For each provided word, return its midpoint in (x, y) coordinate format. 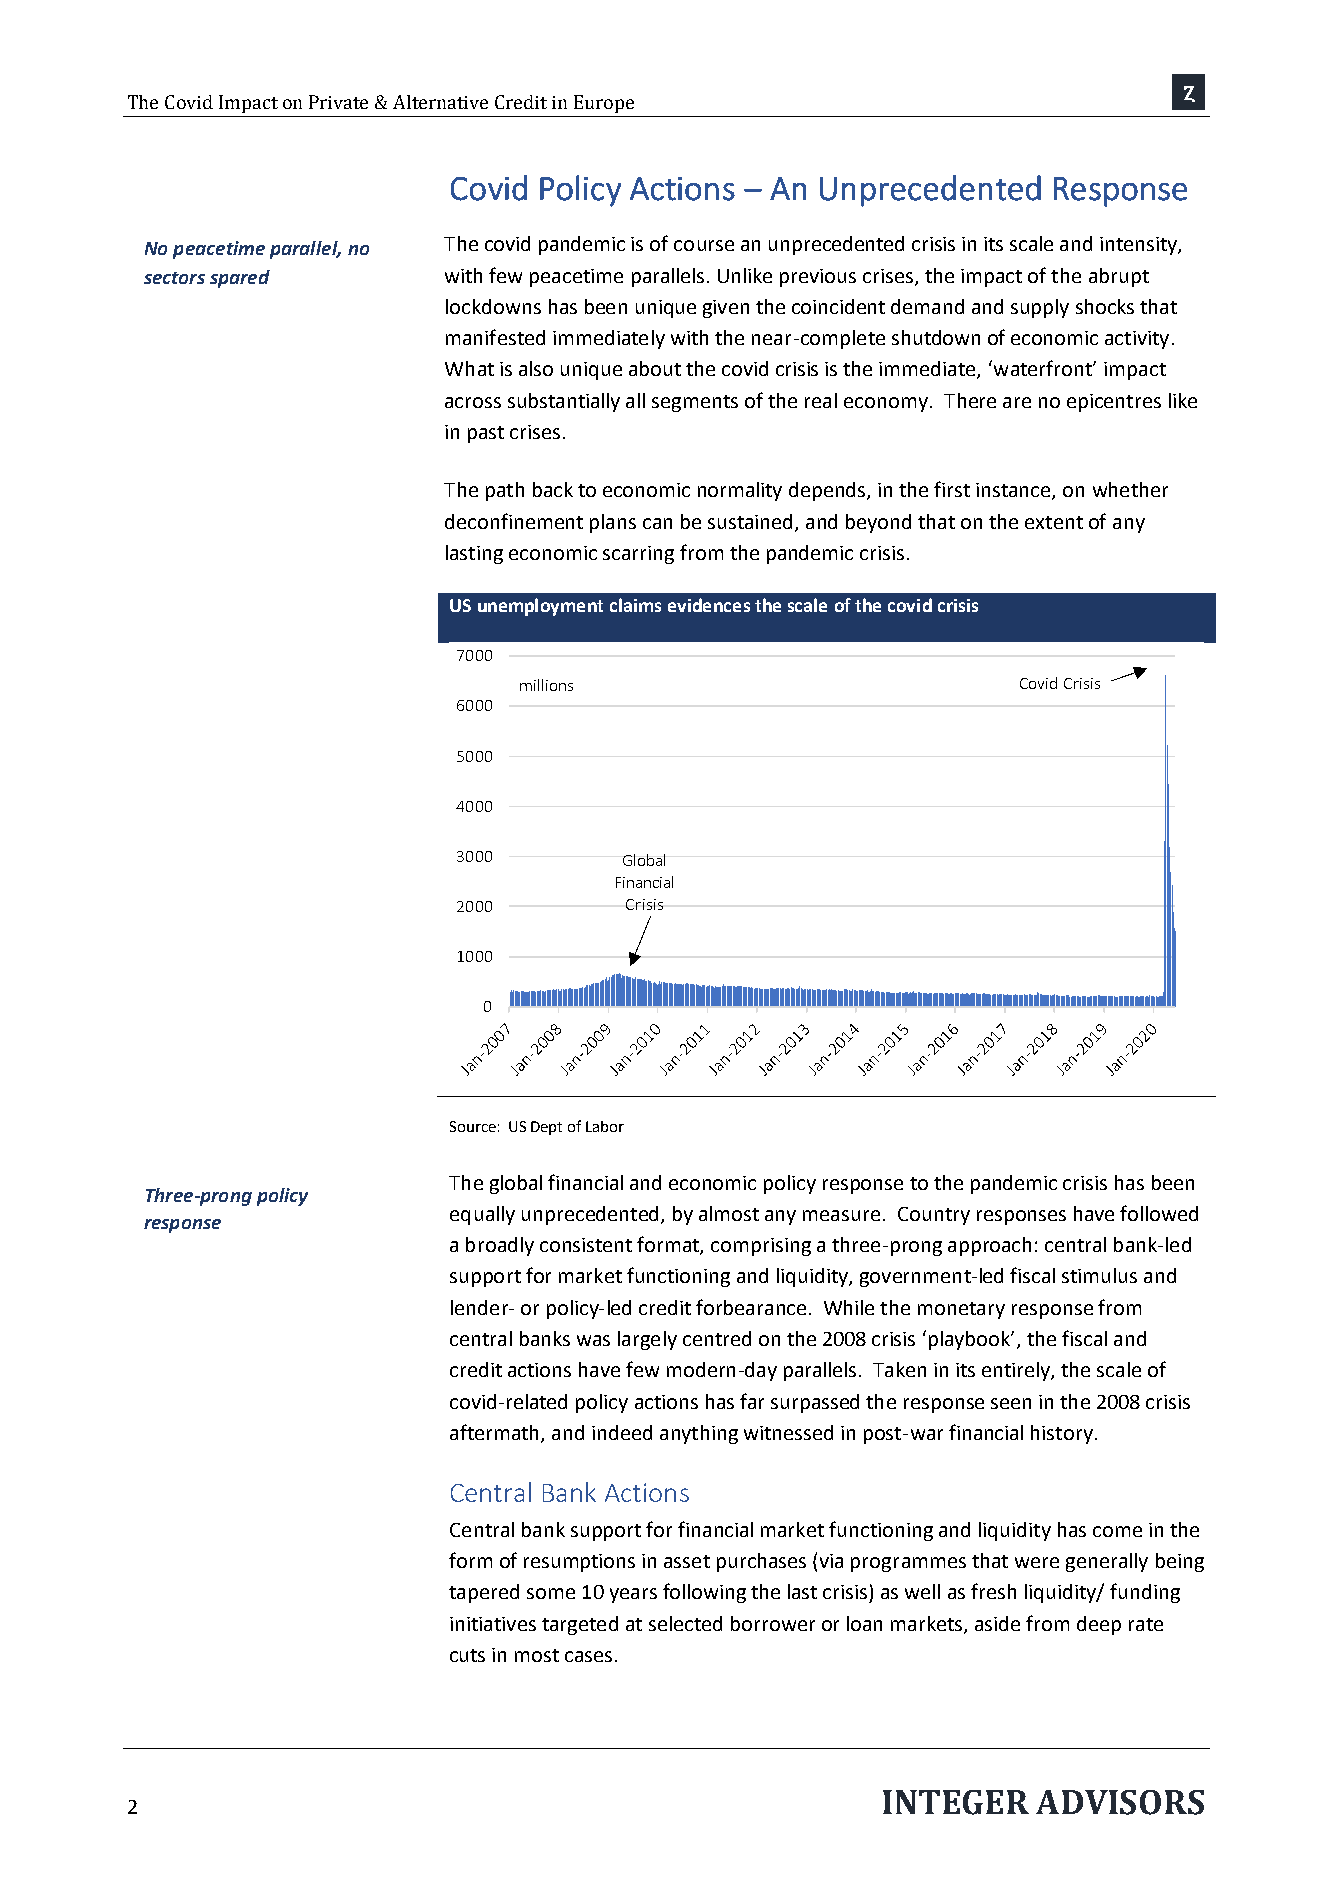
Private (338, 102)
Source (473, 1126)
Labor (605, 1126)
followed (1159, 1213)
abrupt (1119, 277)
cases (588, 1656)
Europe (604, 104)
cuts (467, 1655)
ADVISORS (1120, 1802)
